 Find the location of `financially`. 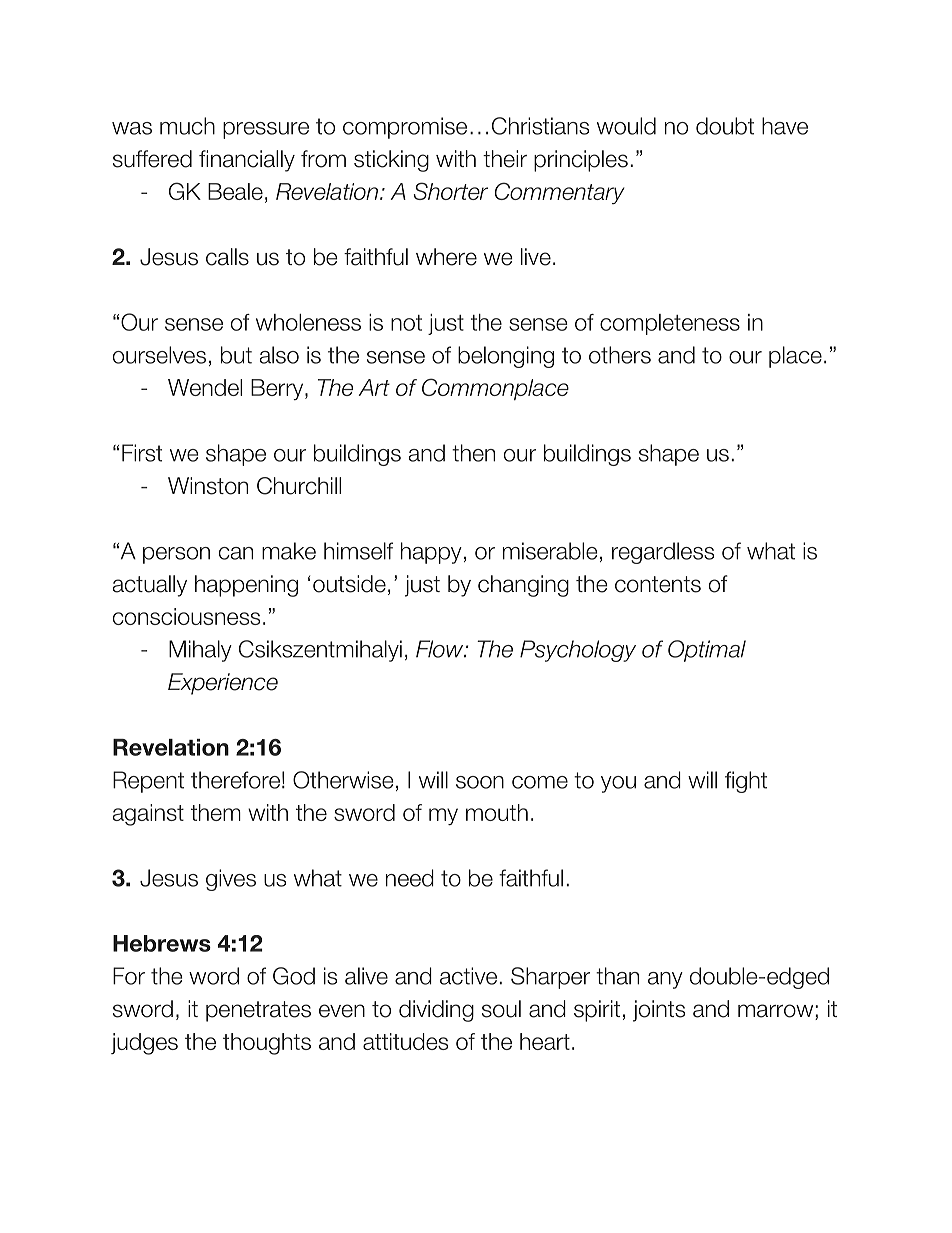

financially is located at coordinates (247, 161).
